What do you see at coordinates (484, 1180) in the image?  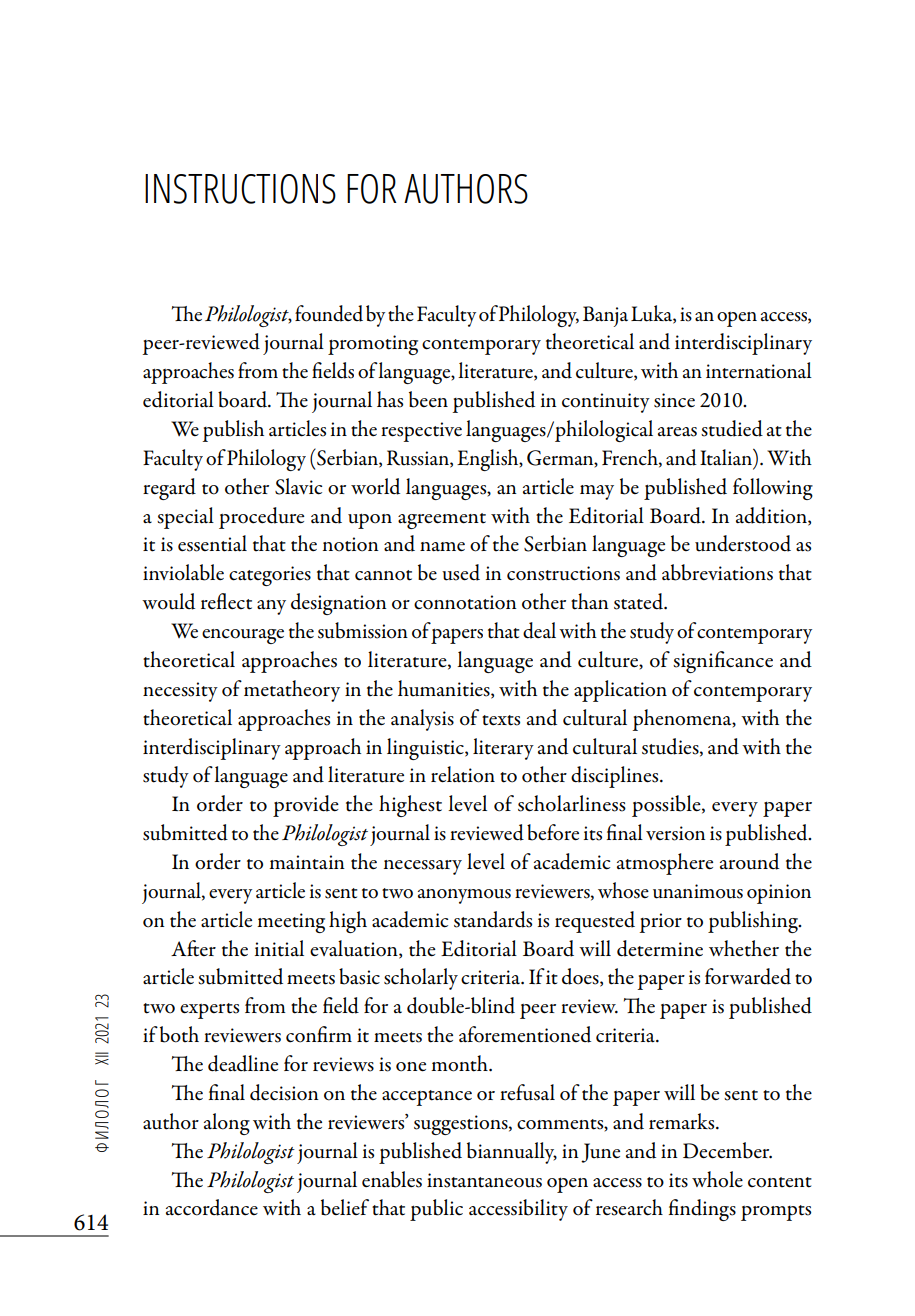 I see `instantaneous` at bounding box center [484, 1180].
